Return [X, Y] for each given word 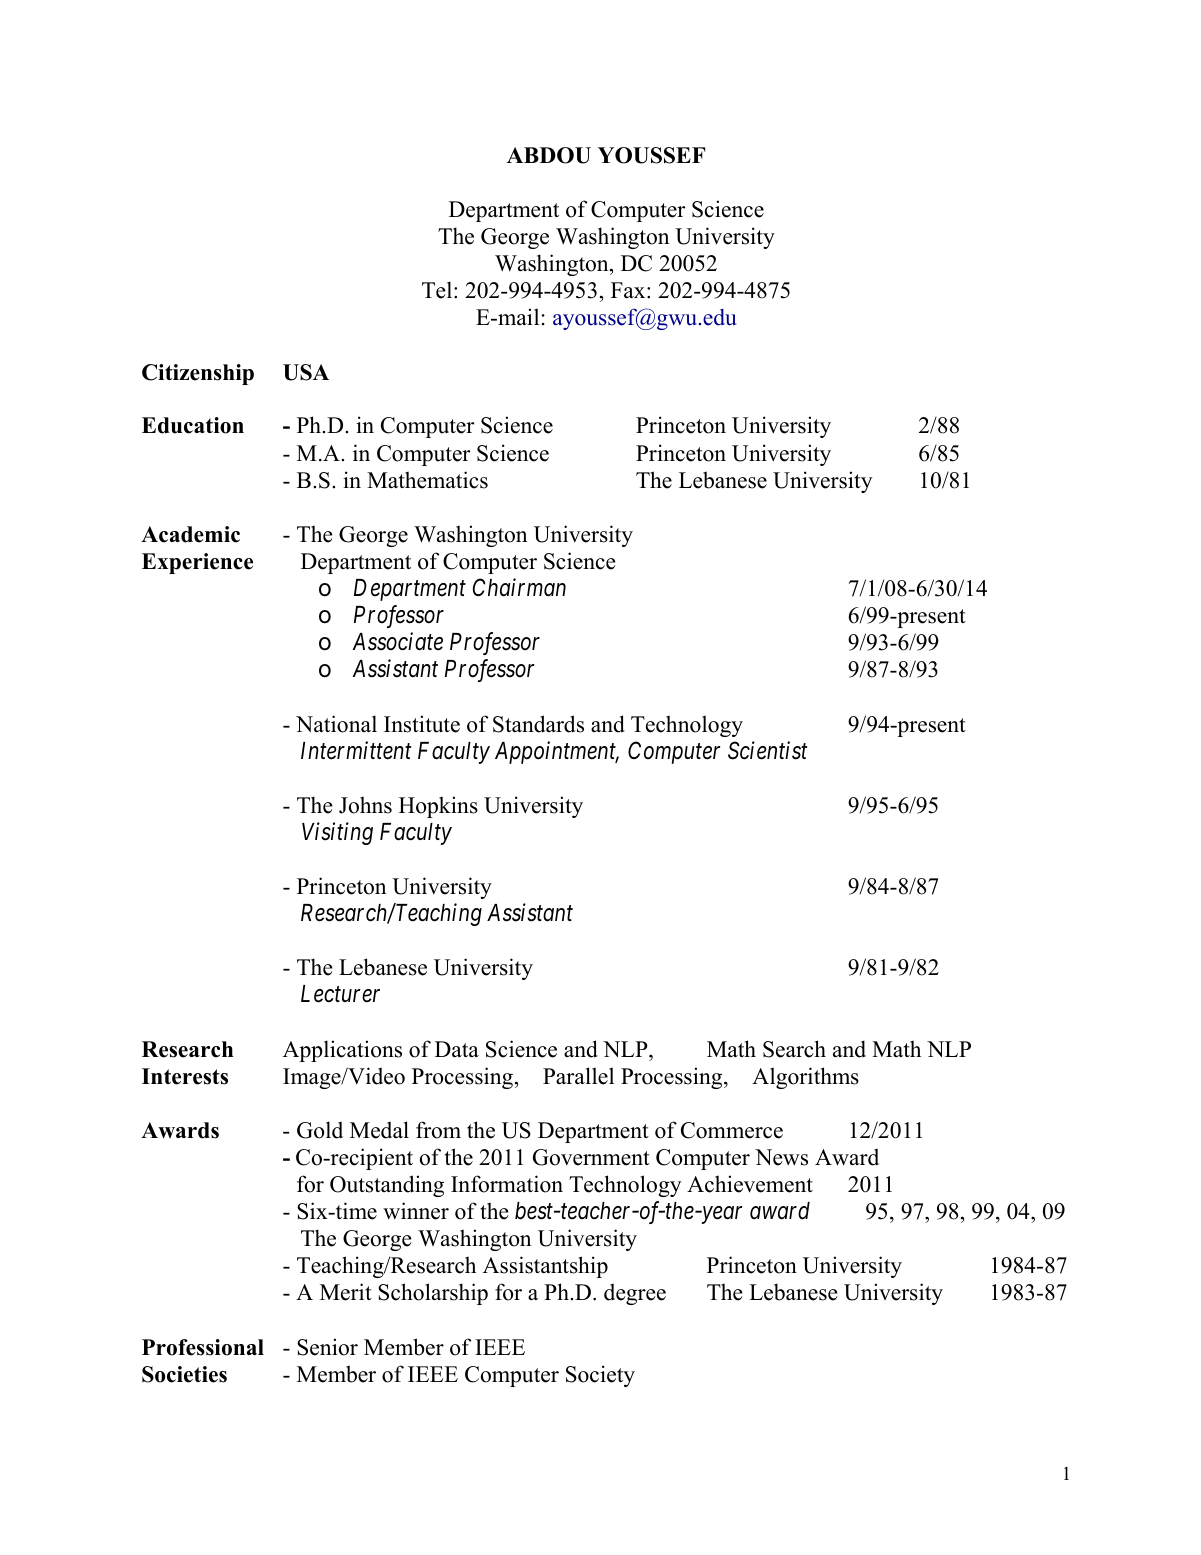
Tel [438, 290]
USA [306, 372]
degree [635, 1294]
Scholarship [433, 1294]
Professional [203, 1347]
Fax [629, 290]
